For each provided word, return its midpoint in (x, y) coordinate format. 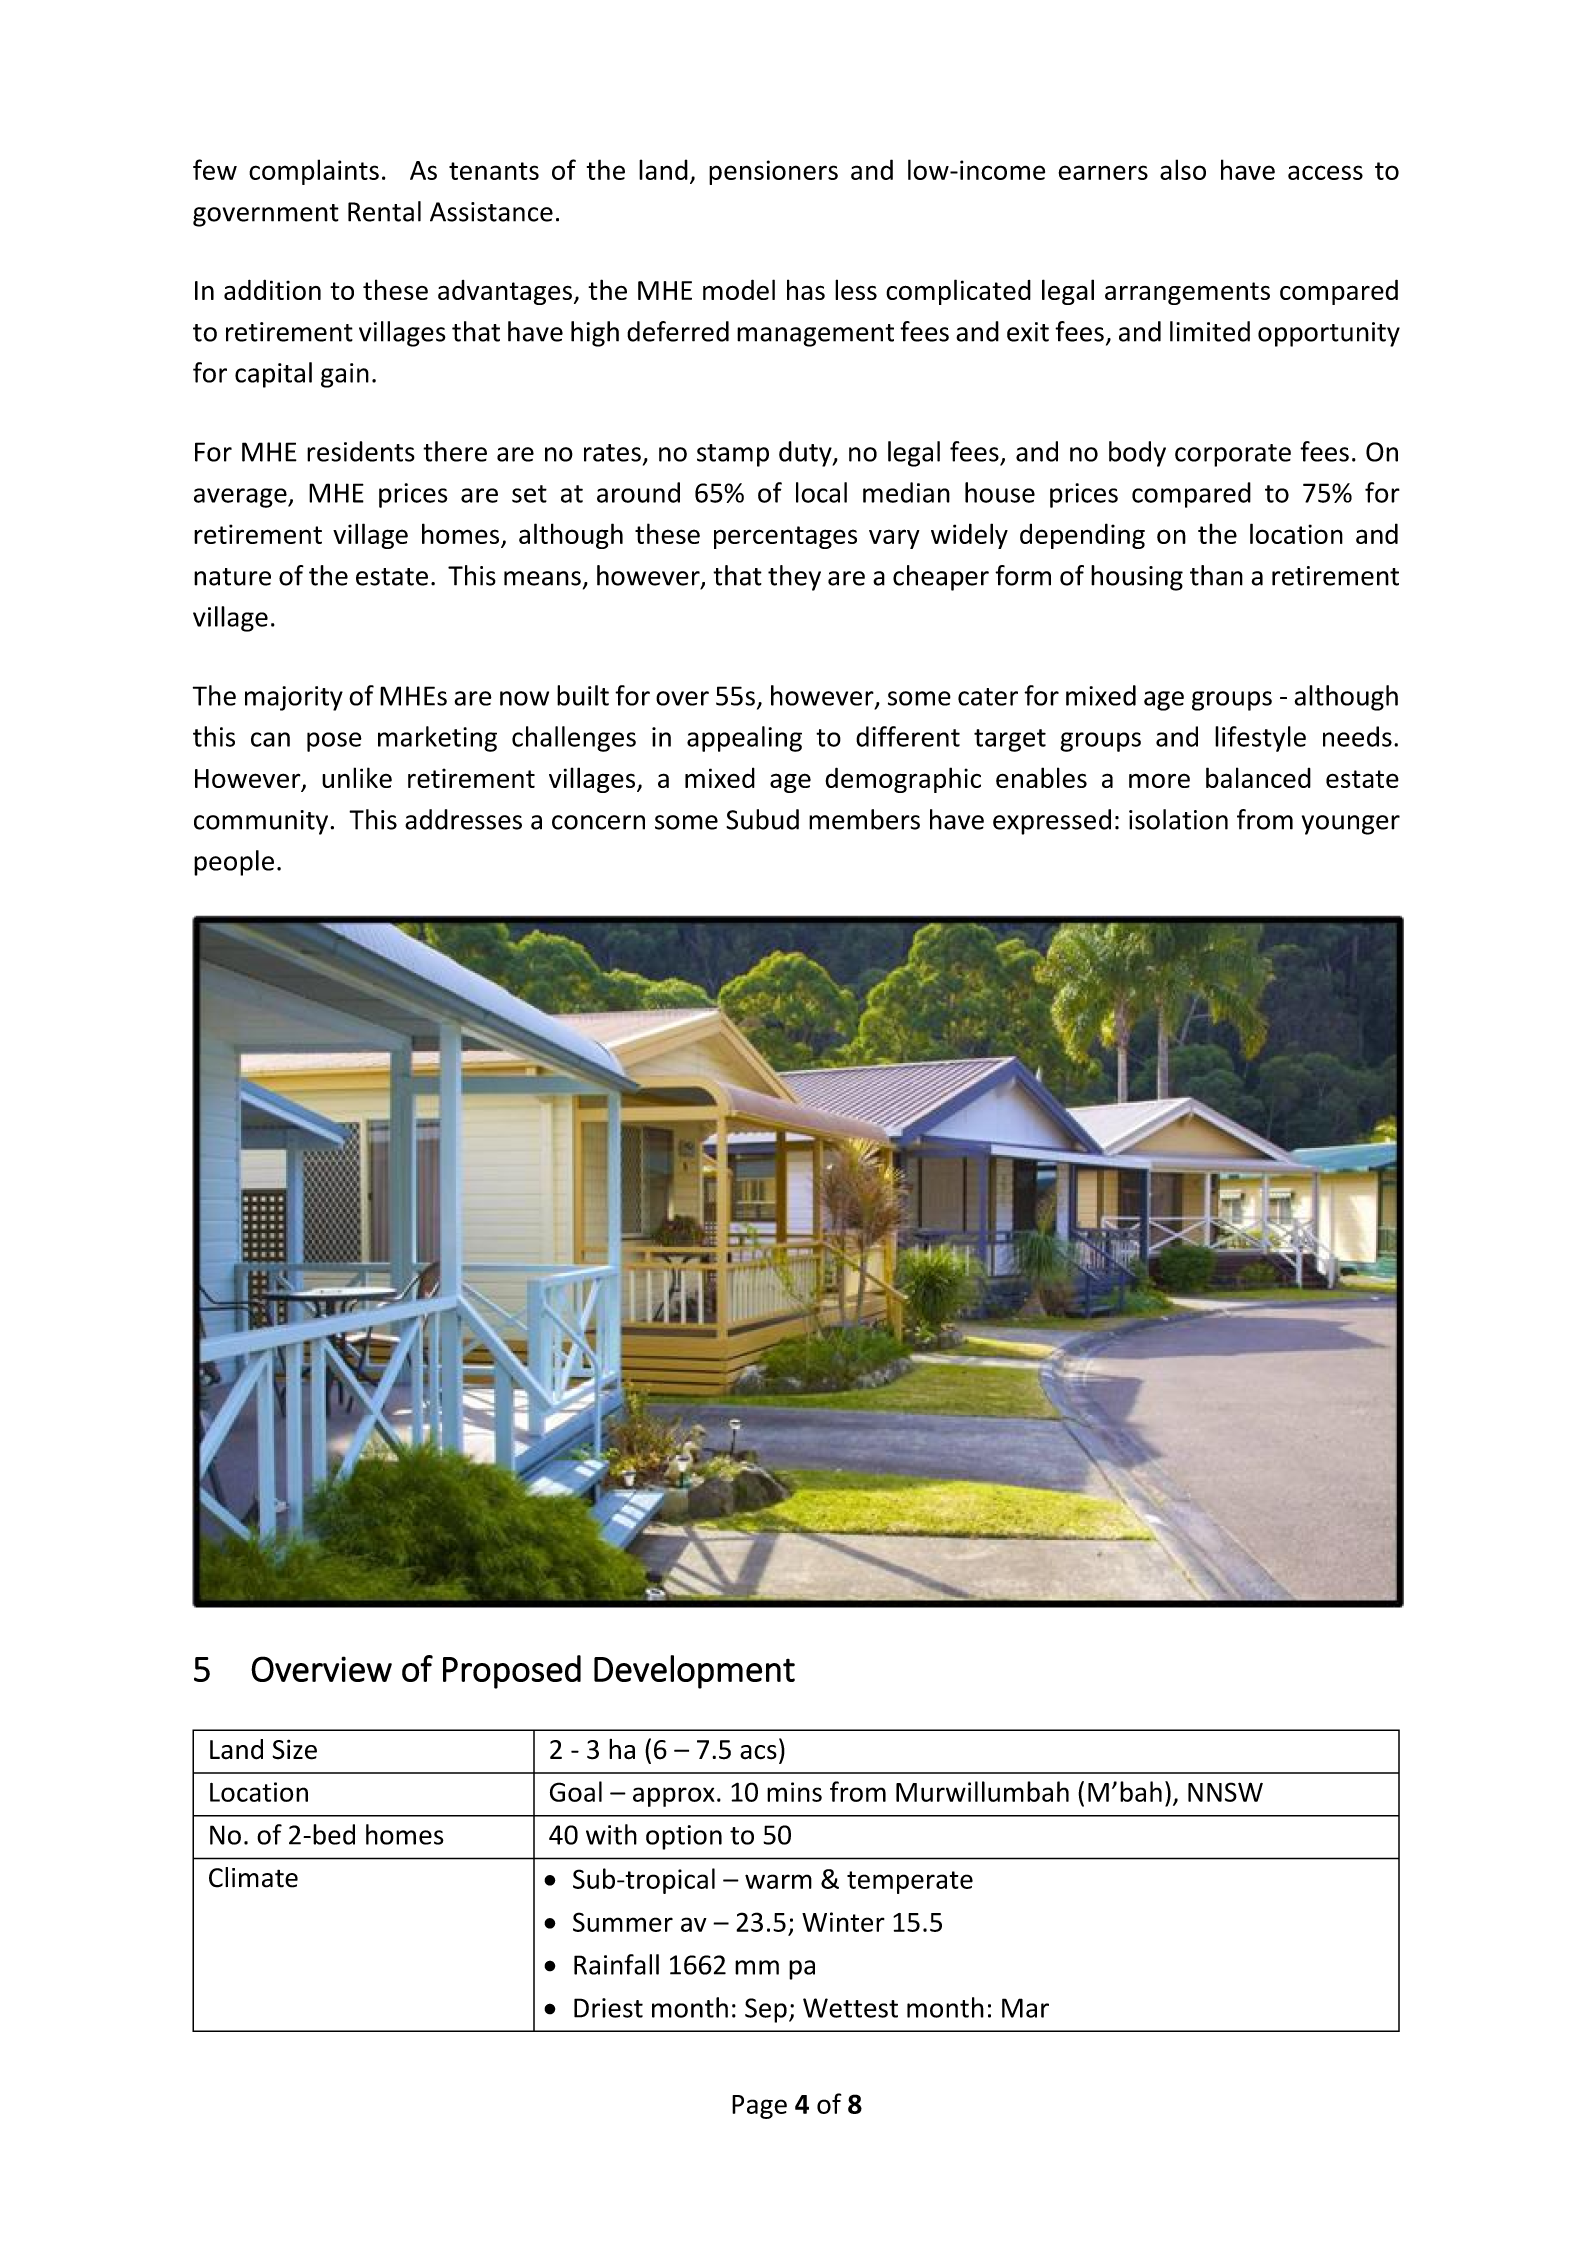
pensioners (773, 172)
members (864, 819)
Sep (766, 2010)
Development (694, 1672)
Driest (608, 2008)
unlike (357, 777)
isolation (1178, 819)
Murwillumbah (982, 1791)
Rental (384, 211)
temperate (910, 1882)
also (1183, 169)
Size (294, 1749)
